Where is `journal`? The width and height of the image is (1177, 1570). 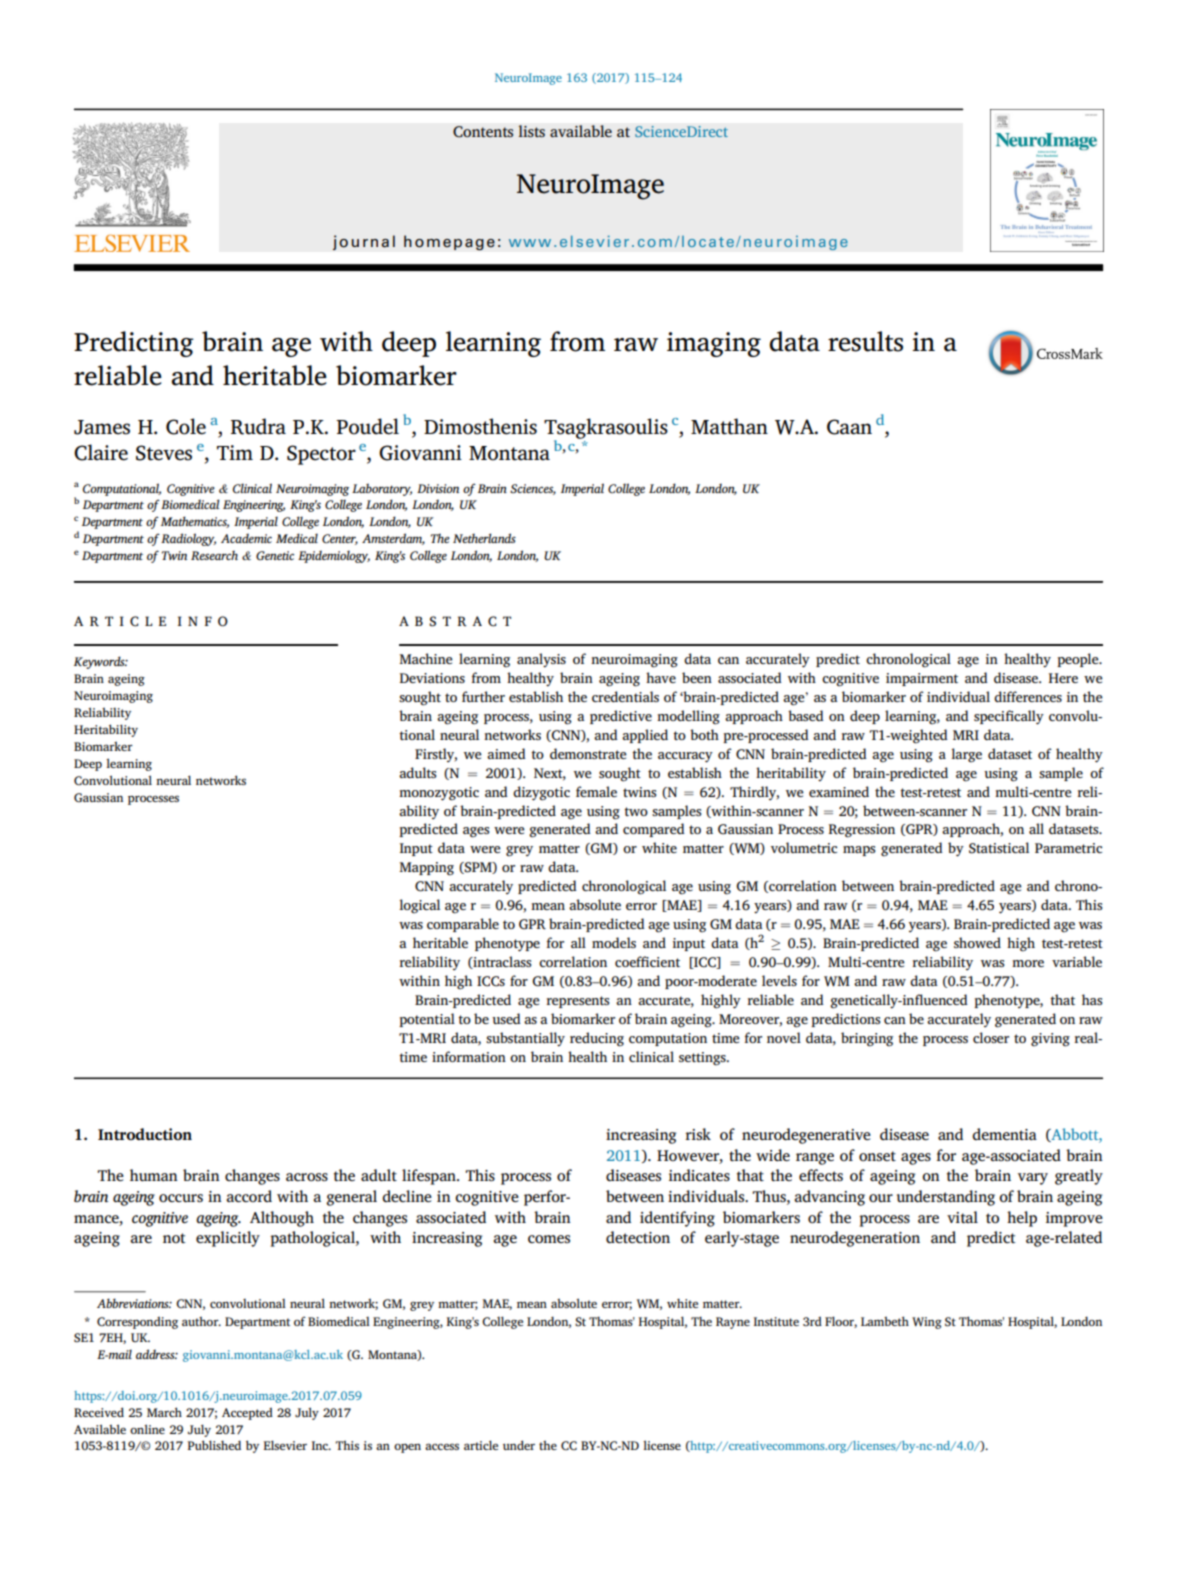
journal is located at coordinates (364, 242).
